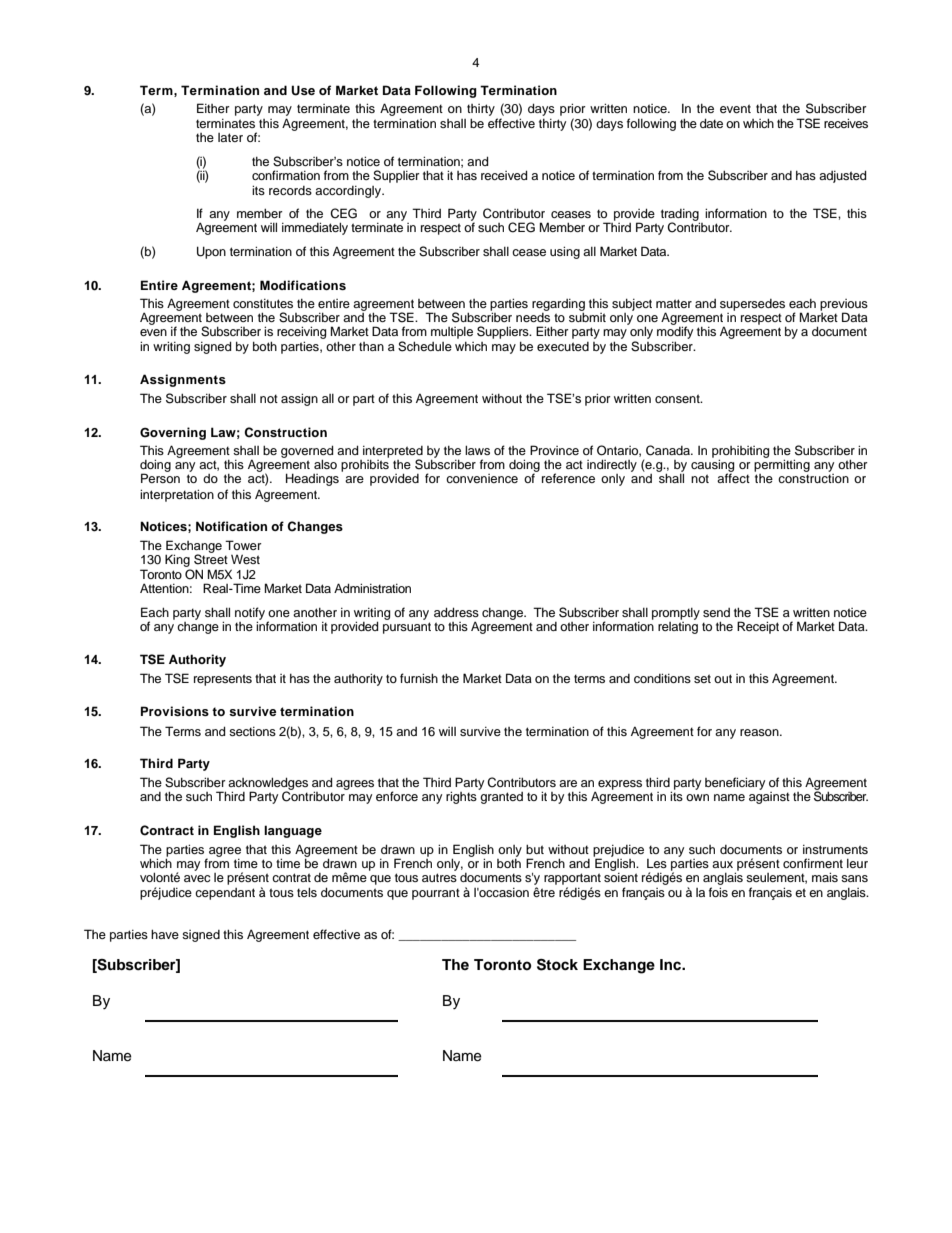  What do you see at coordinates (231, 526) in the image?
I see `Notification` at bounding box center [231, 526].
